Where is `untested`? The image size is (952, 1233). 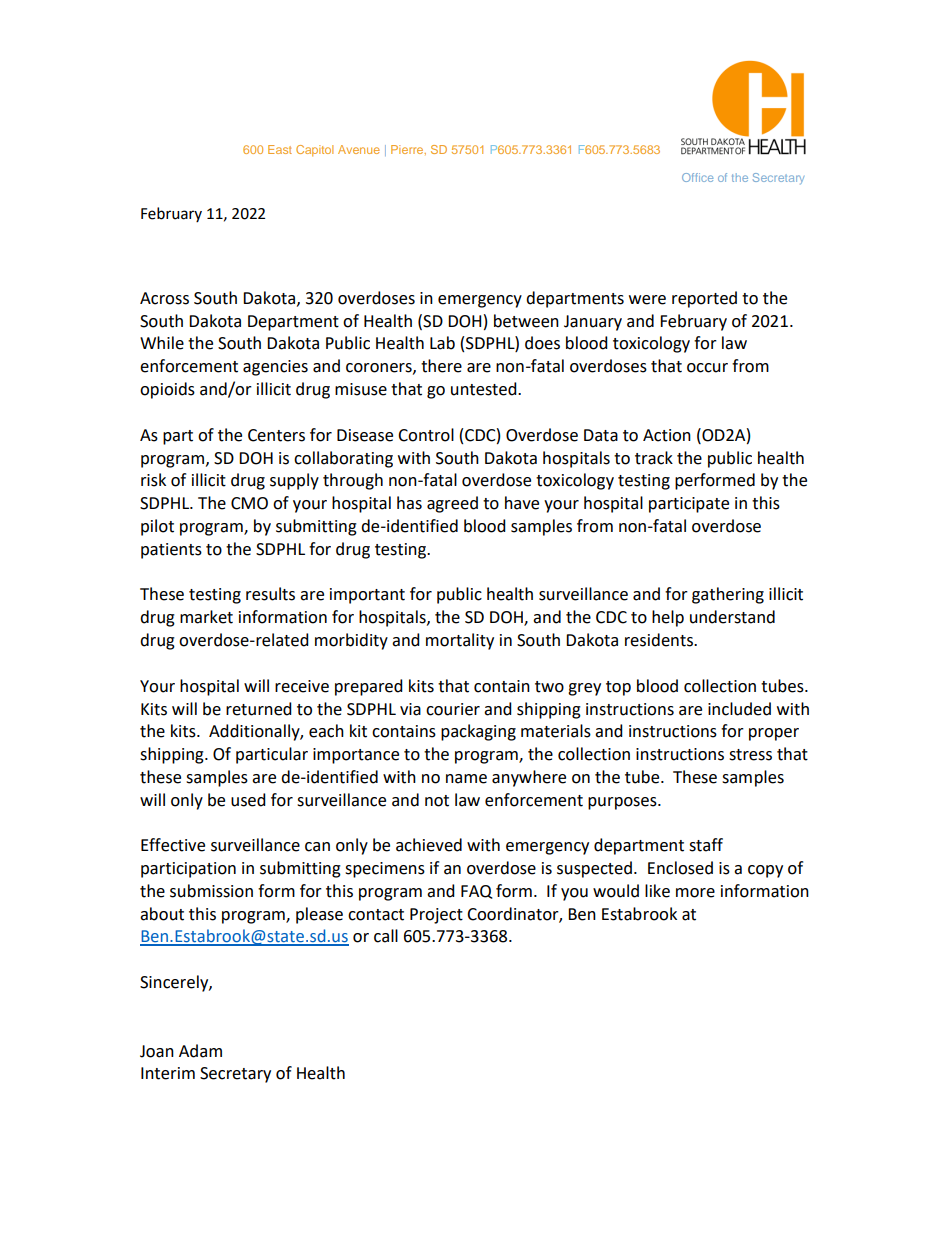
untested is located at coordinates (485, 389).
